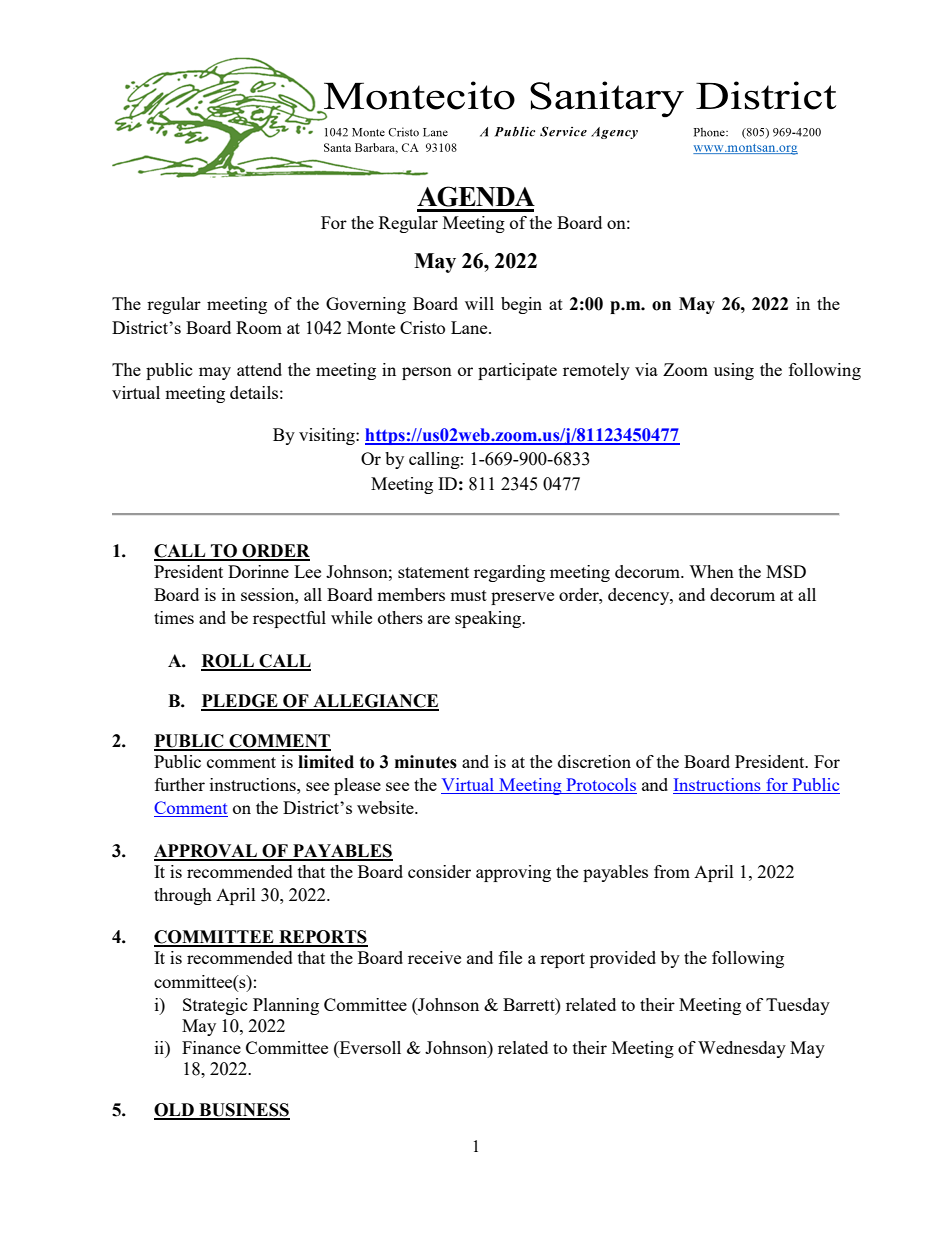  What do you see at coordinates (517, 371) in the image?
I see `participate` at bounding box center [517, 371].
